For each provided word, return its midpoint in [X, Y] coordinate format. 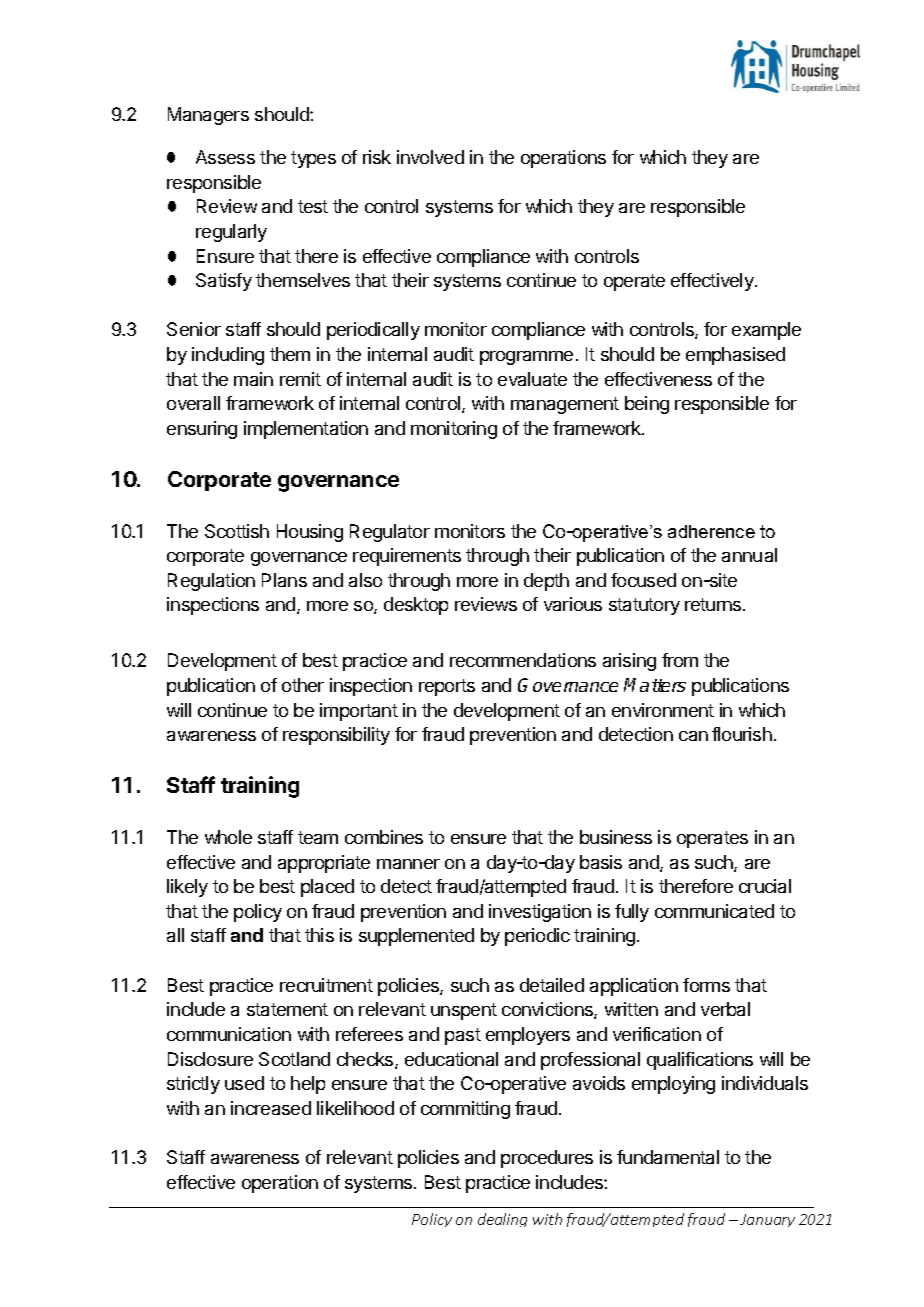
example [766, 331]
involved [430, 157]
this [319, 935]
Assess [225, 157]
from [680, 660]
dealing [502, 1220]
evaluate [532, 379]
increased [271, 1108]
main [253, 379]
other [303, 685]
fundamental [668, 1157]
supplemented [416, 937]
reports [447, 687]
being [647, 405]
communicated [714, 911]
